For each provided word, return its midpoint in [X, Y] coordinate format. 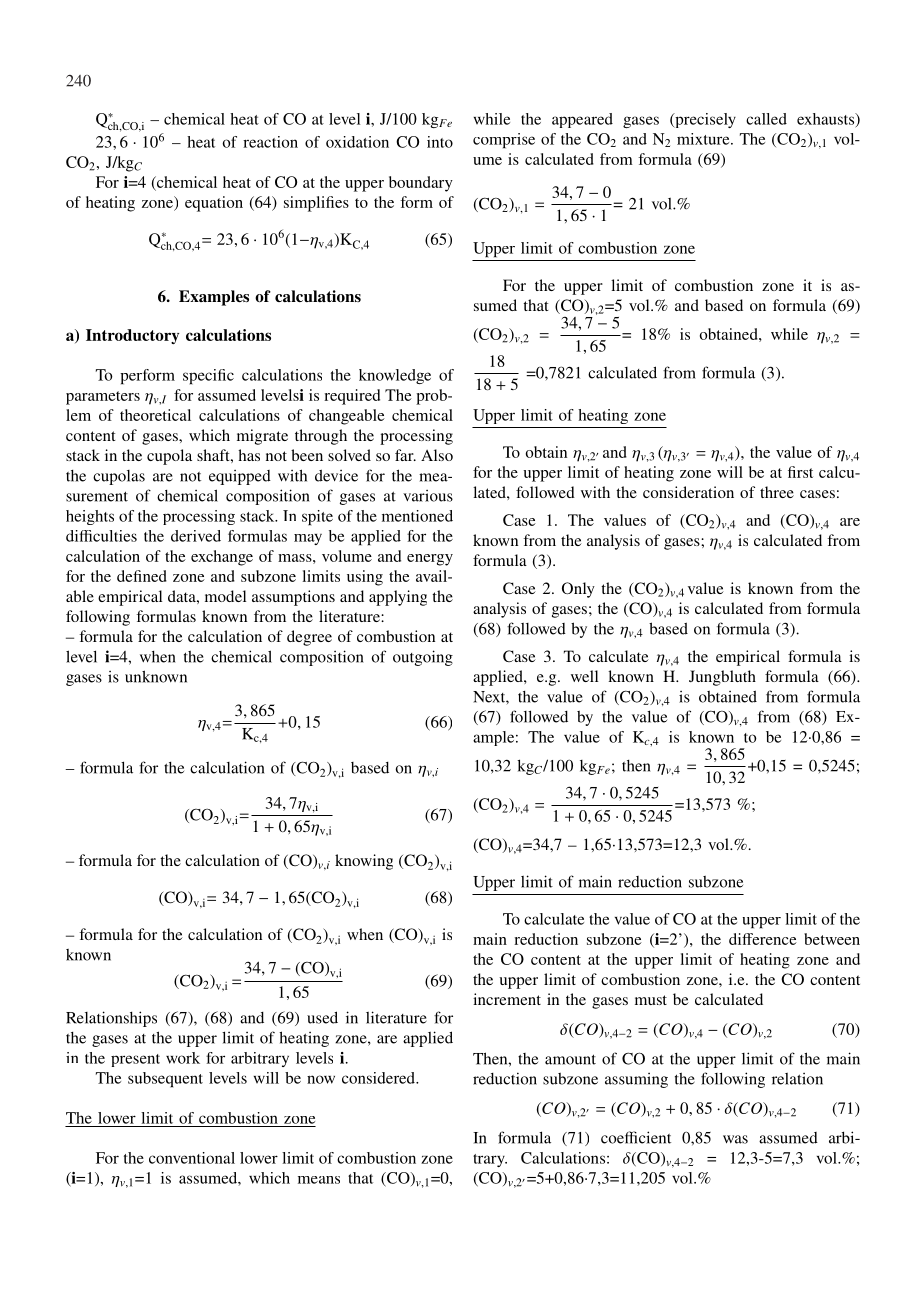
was [735, 1139]
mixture [704, 139]
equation [214, 204]
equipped [240, 477]
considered [379, 1078]
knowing [364, 862]
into [440, 142]
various [428, 496]
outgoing [423, 658]
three [777, 492]
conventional [192, 1158]
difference [763, 939]
